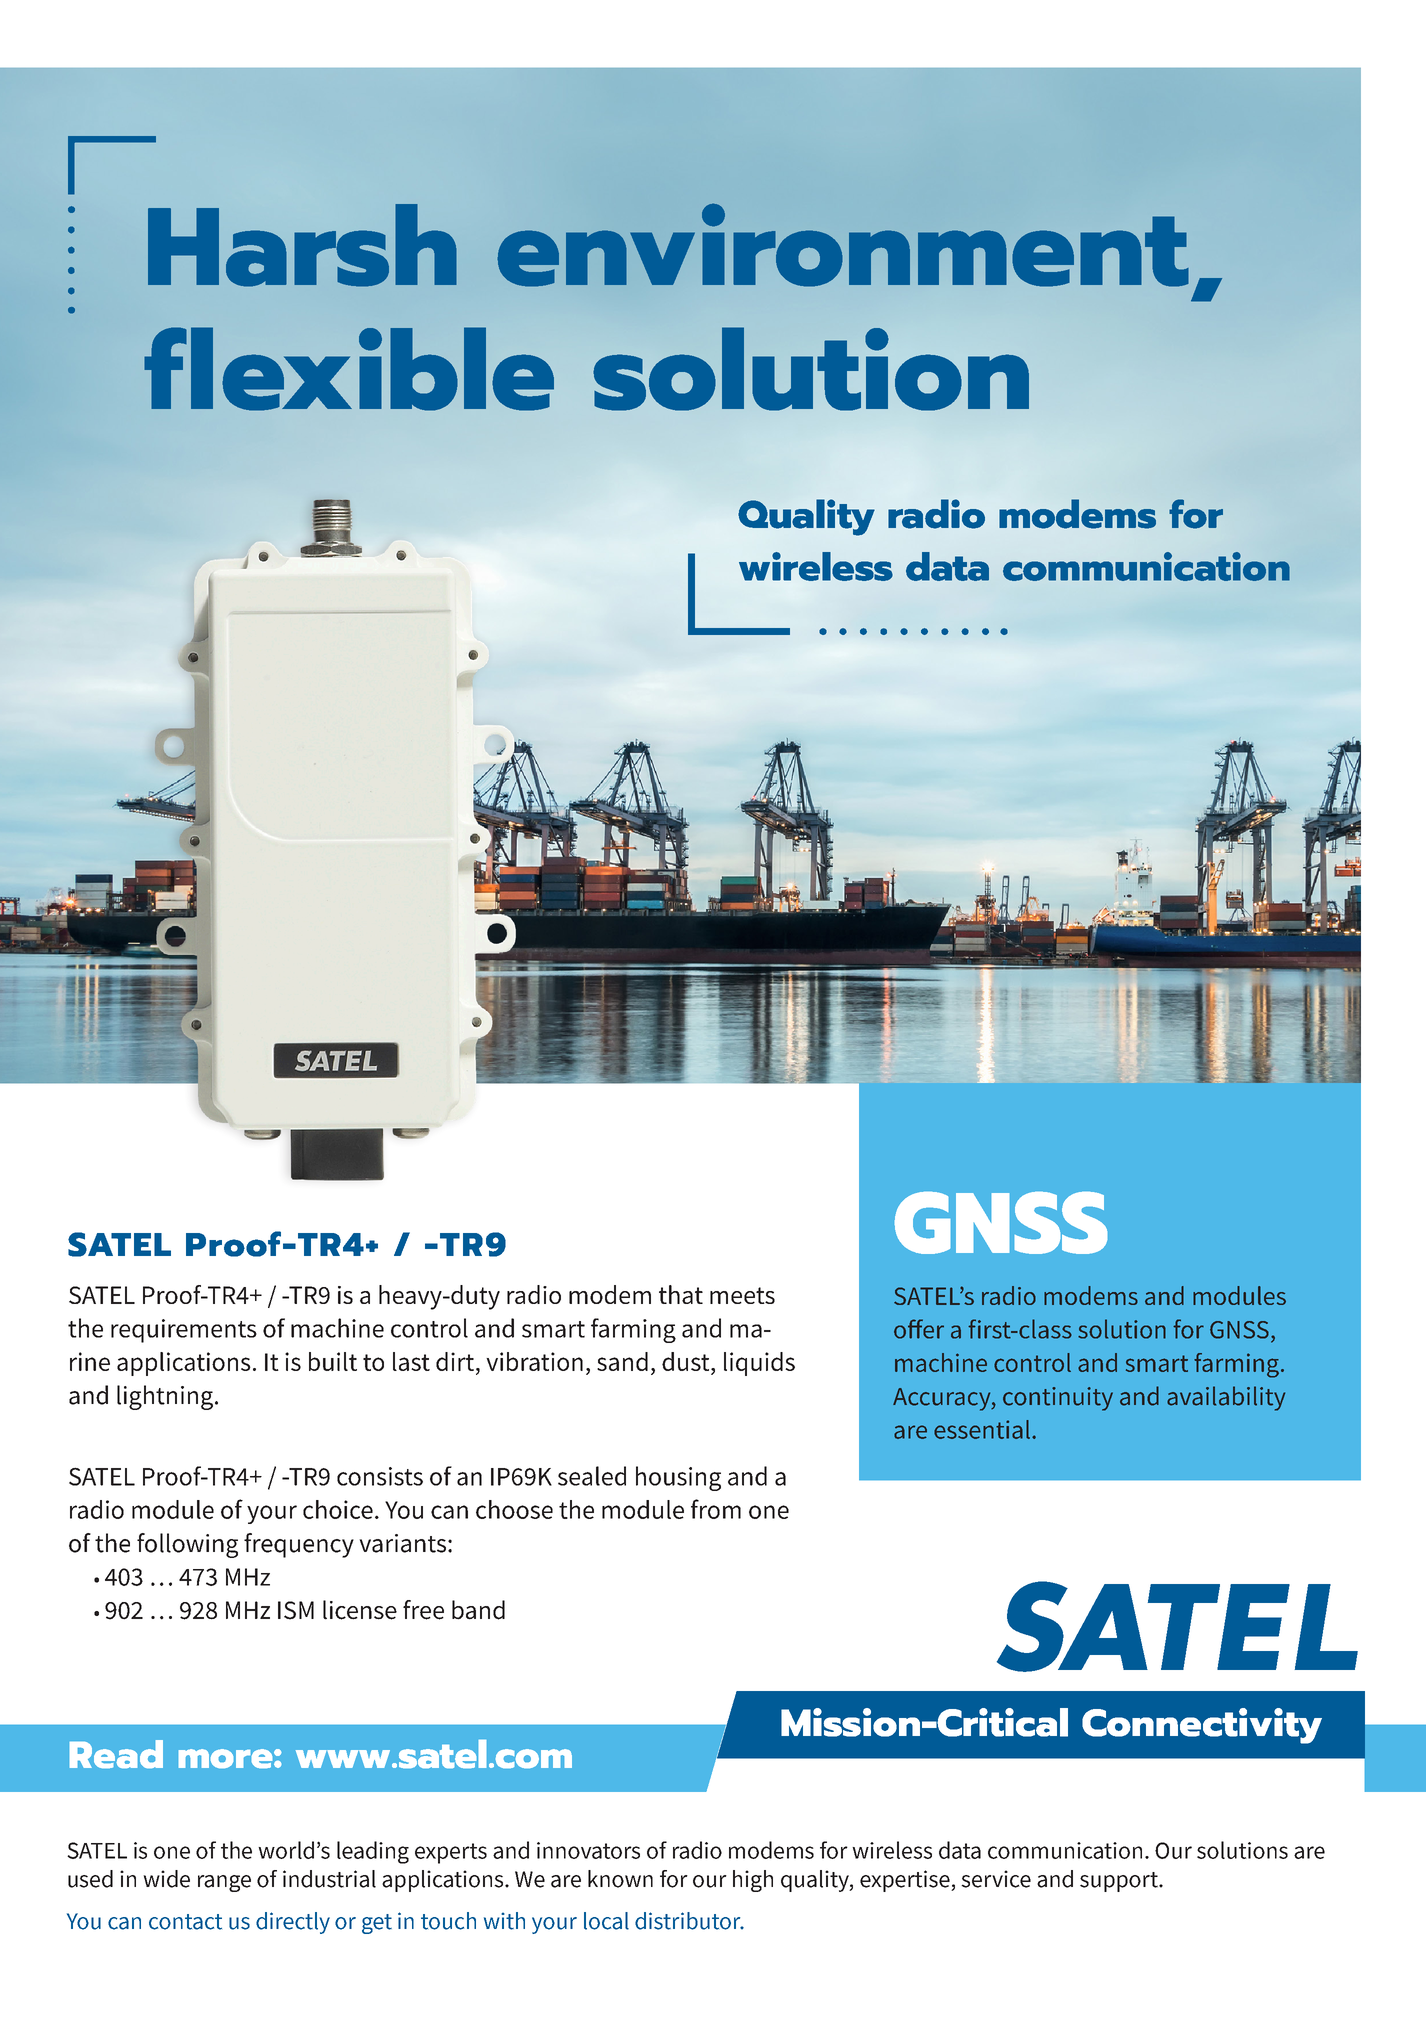  I want to click on requirements, so click(184, 1331).
